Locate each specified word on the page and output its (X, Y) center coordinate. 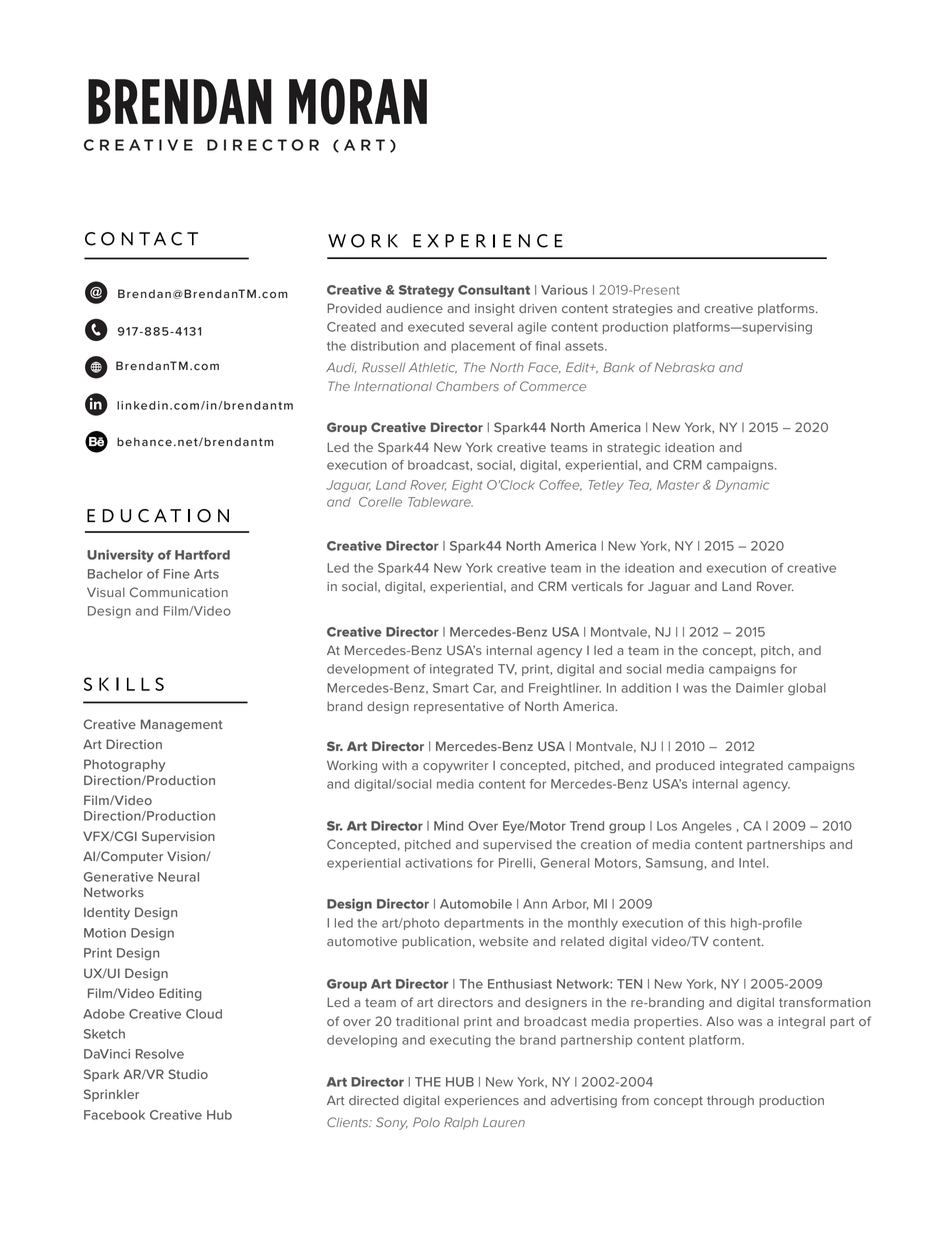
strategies (643, 310)
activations (438, 863)
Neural (178, 877)
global (807, 689)
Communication (179, 592)
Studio (188, 1074)
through (730, 1101)
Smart (451, 688)
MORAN (358, 101)
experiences (481, 1102)
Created (351, 327)
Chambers (467, 386)
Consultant (494, 290)
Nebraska (685, 367)
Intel (752, 863)
